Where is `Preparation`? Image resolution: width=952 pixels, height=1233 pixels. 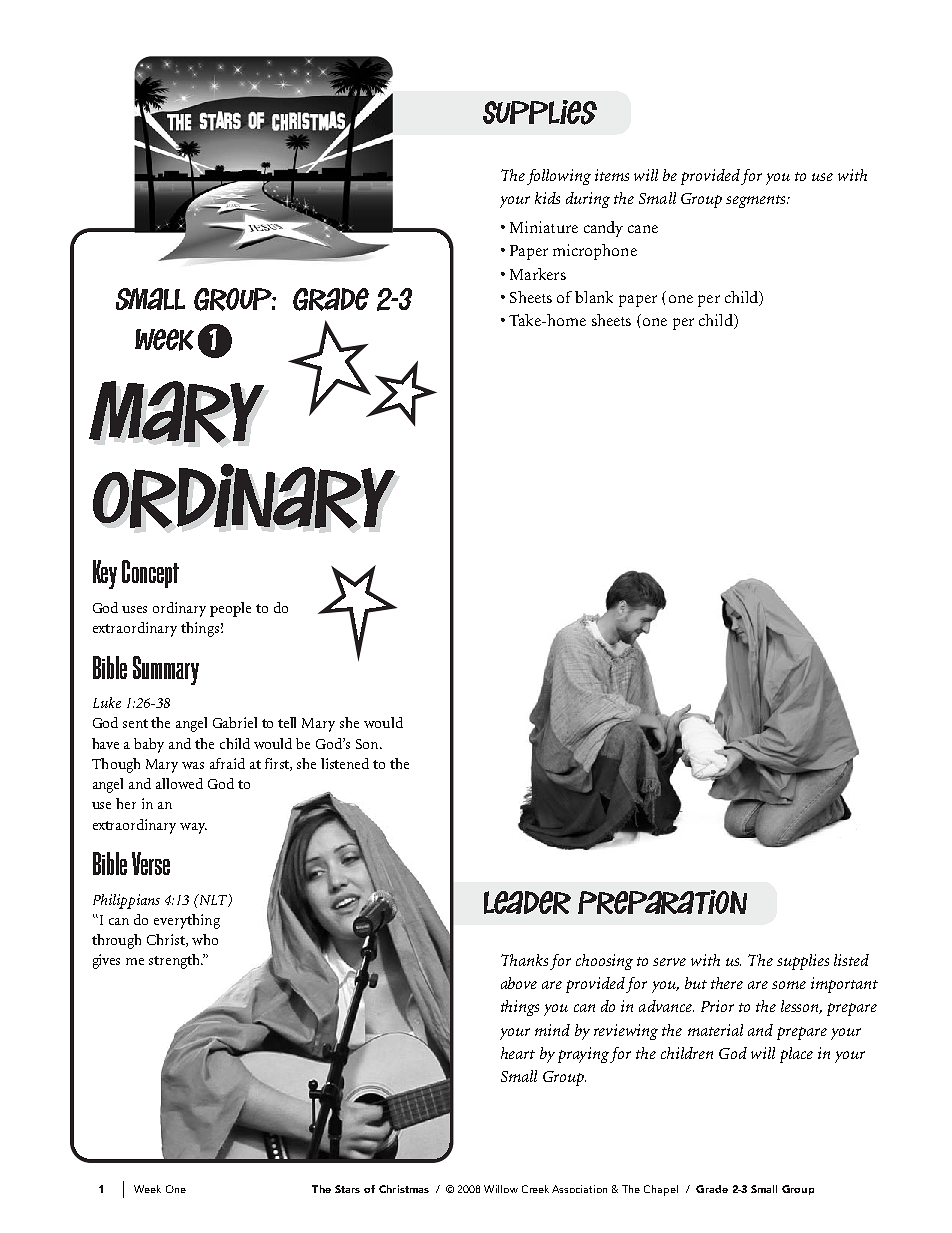
Preparation is located at coordinates (662, 902).
